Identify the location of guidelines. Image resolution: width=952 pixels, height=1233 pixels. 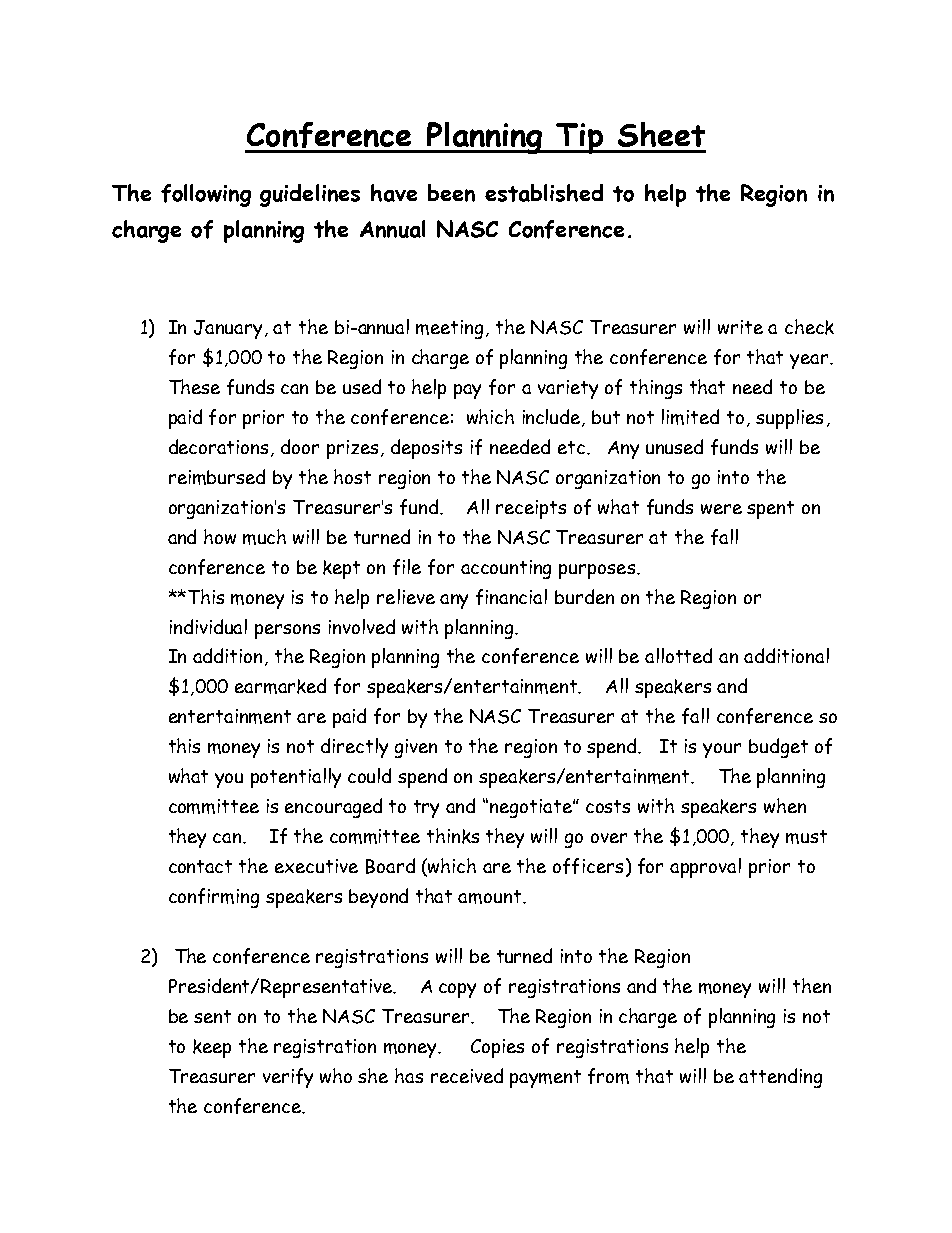
(310, 195).
